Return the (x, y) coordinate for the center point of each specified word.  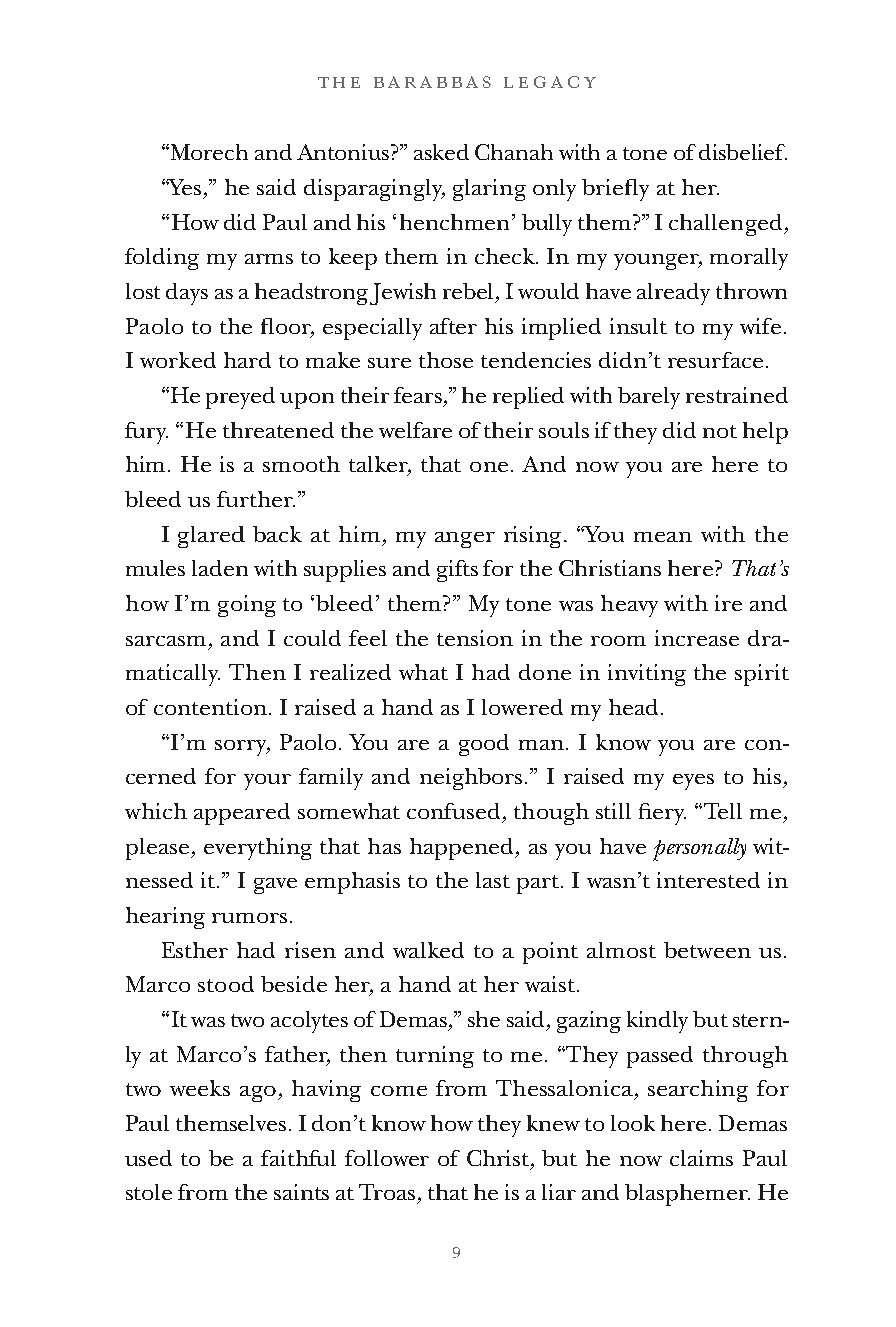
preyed (240, 398)
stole (149, 1192)
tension (475, 638)
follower (387, 1158)
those (446, 360)
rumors (249, 918)
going (247, 606)
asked (441, 152)
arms (269, 259)
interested (708, 880)
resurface (715, 360)
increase (697, 638)
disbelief (743, 152)
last (493, 880)
